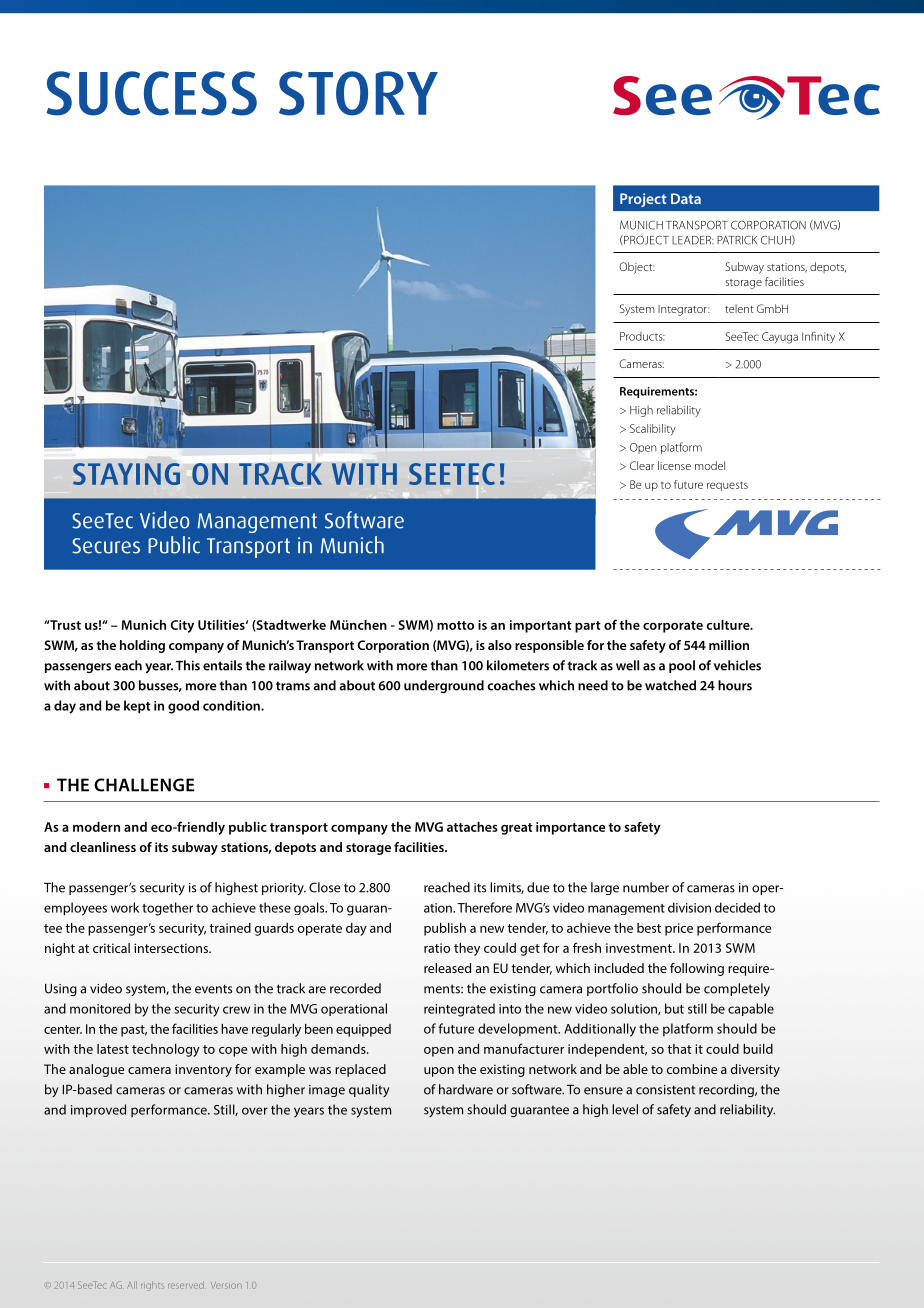  Describe the element at coordinates (167, 909) in the document. I see `together` at that location.
